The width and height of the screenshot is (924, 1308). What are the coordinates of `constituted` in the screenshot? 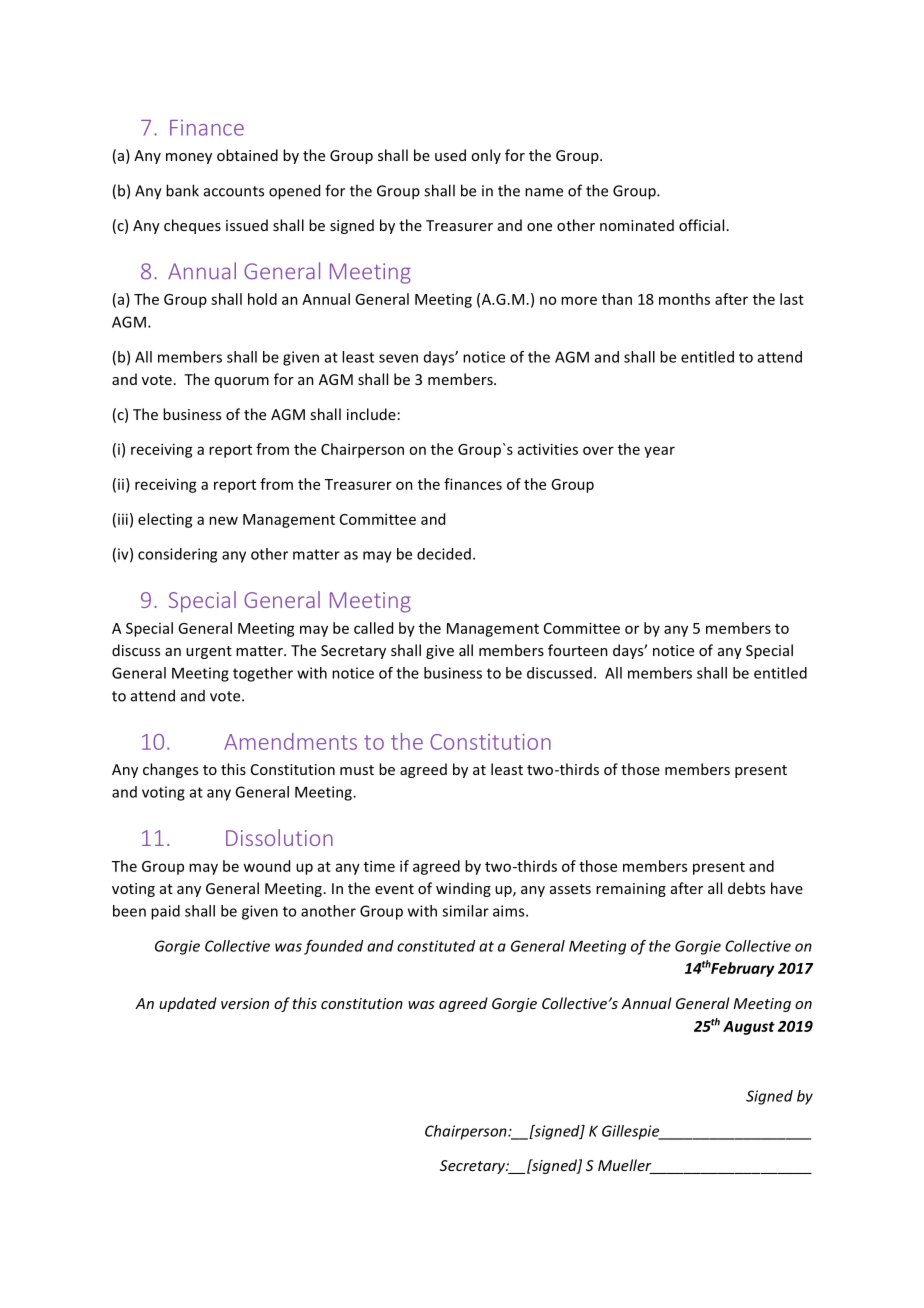 It's located at (436, 946).
